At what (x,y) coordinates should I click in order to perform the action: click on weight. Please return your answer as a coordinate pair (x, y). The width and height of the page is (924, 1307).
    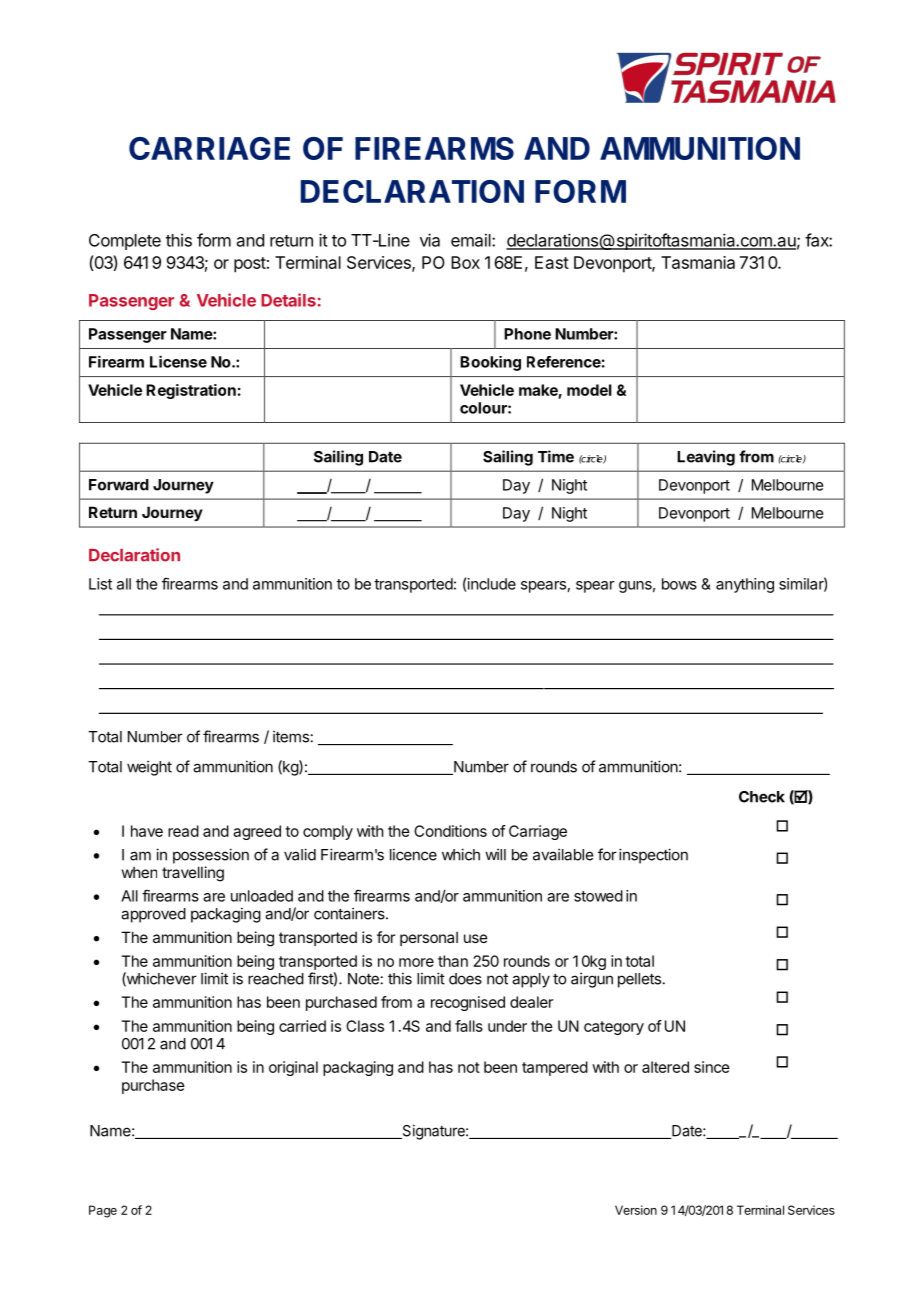
    Looking at the image, I should click on (149, 768).
